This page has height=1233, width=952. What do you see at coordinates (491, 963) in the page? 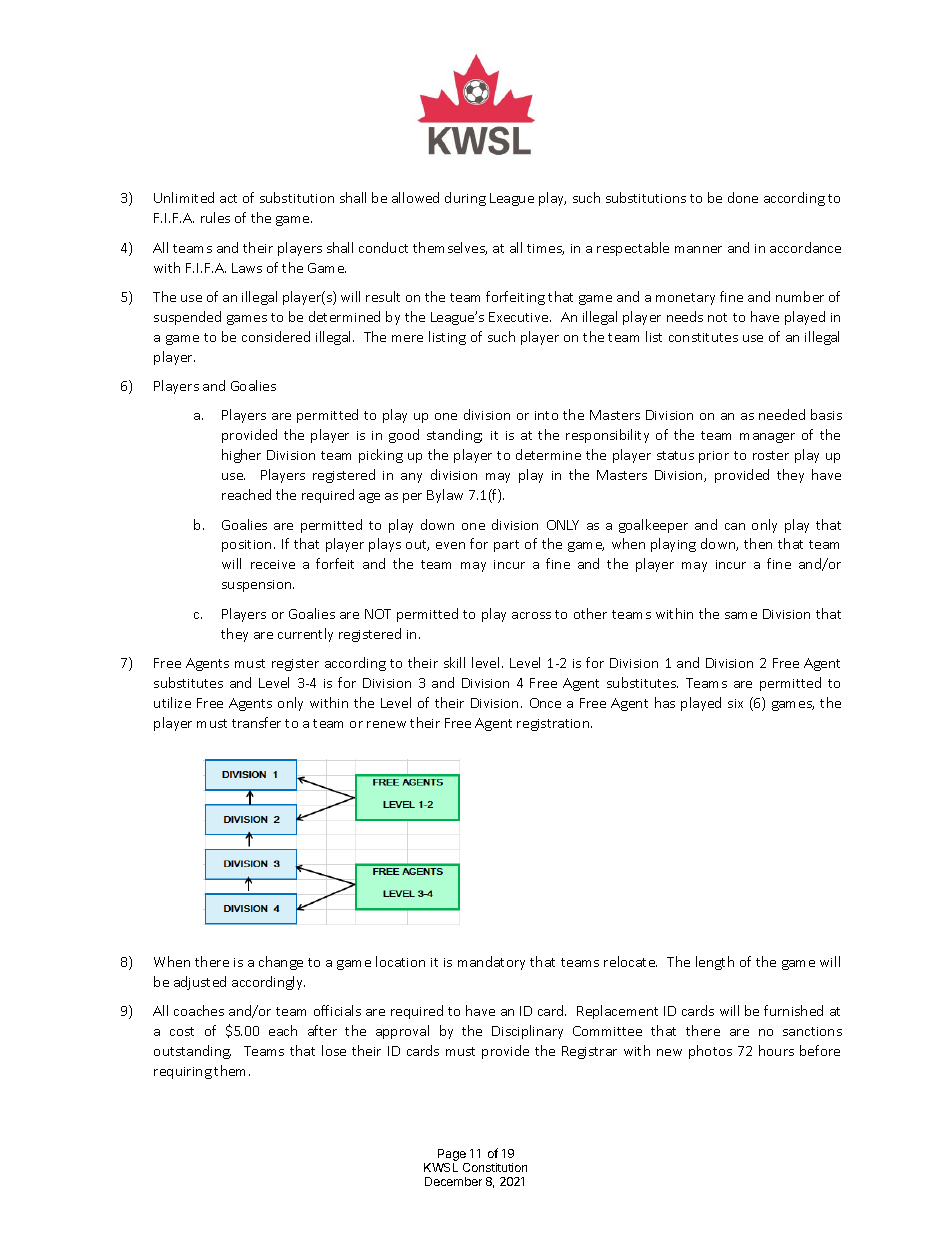
I see `mandatory` at bounding box center [491, 963].
